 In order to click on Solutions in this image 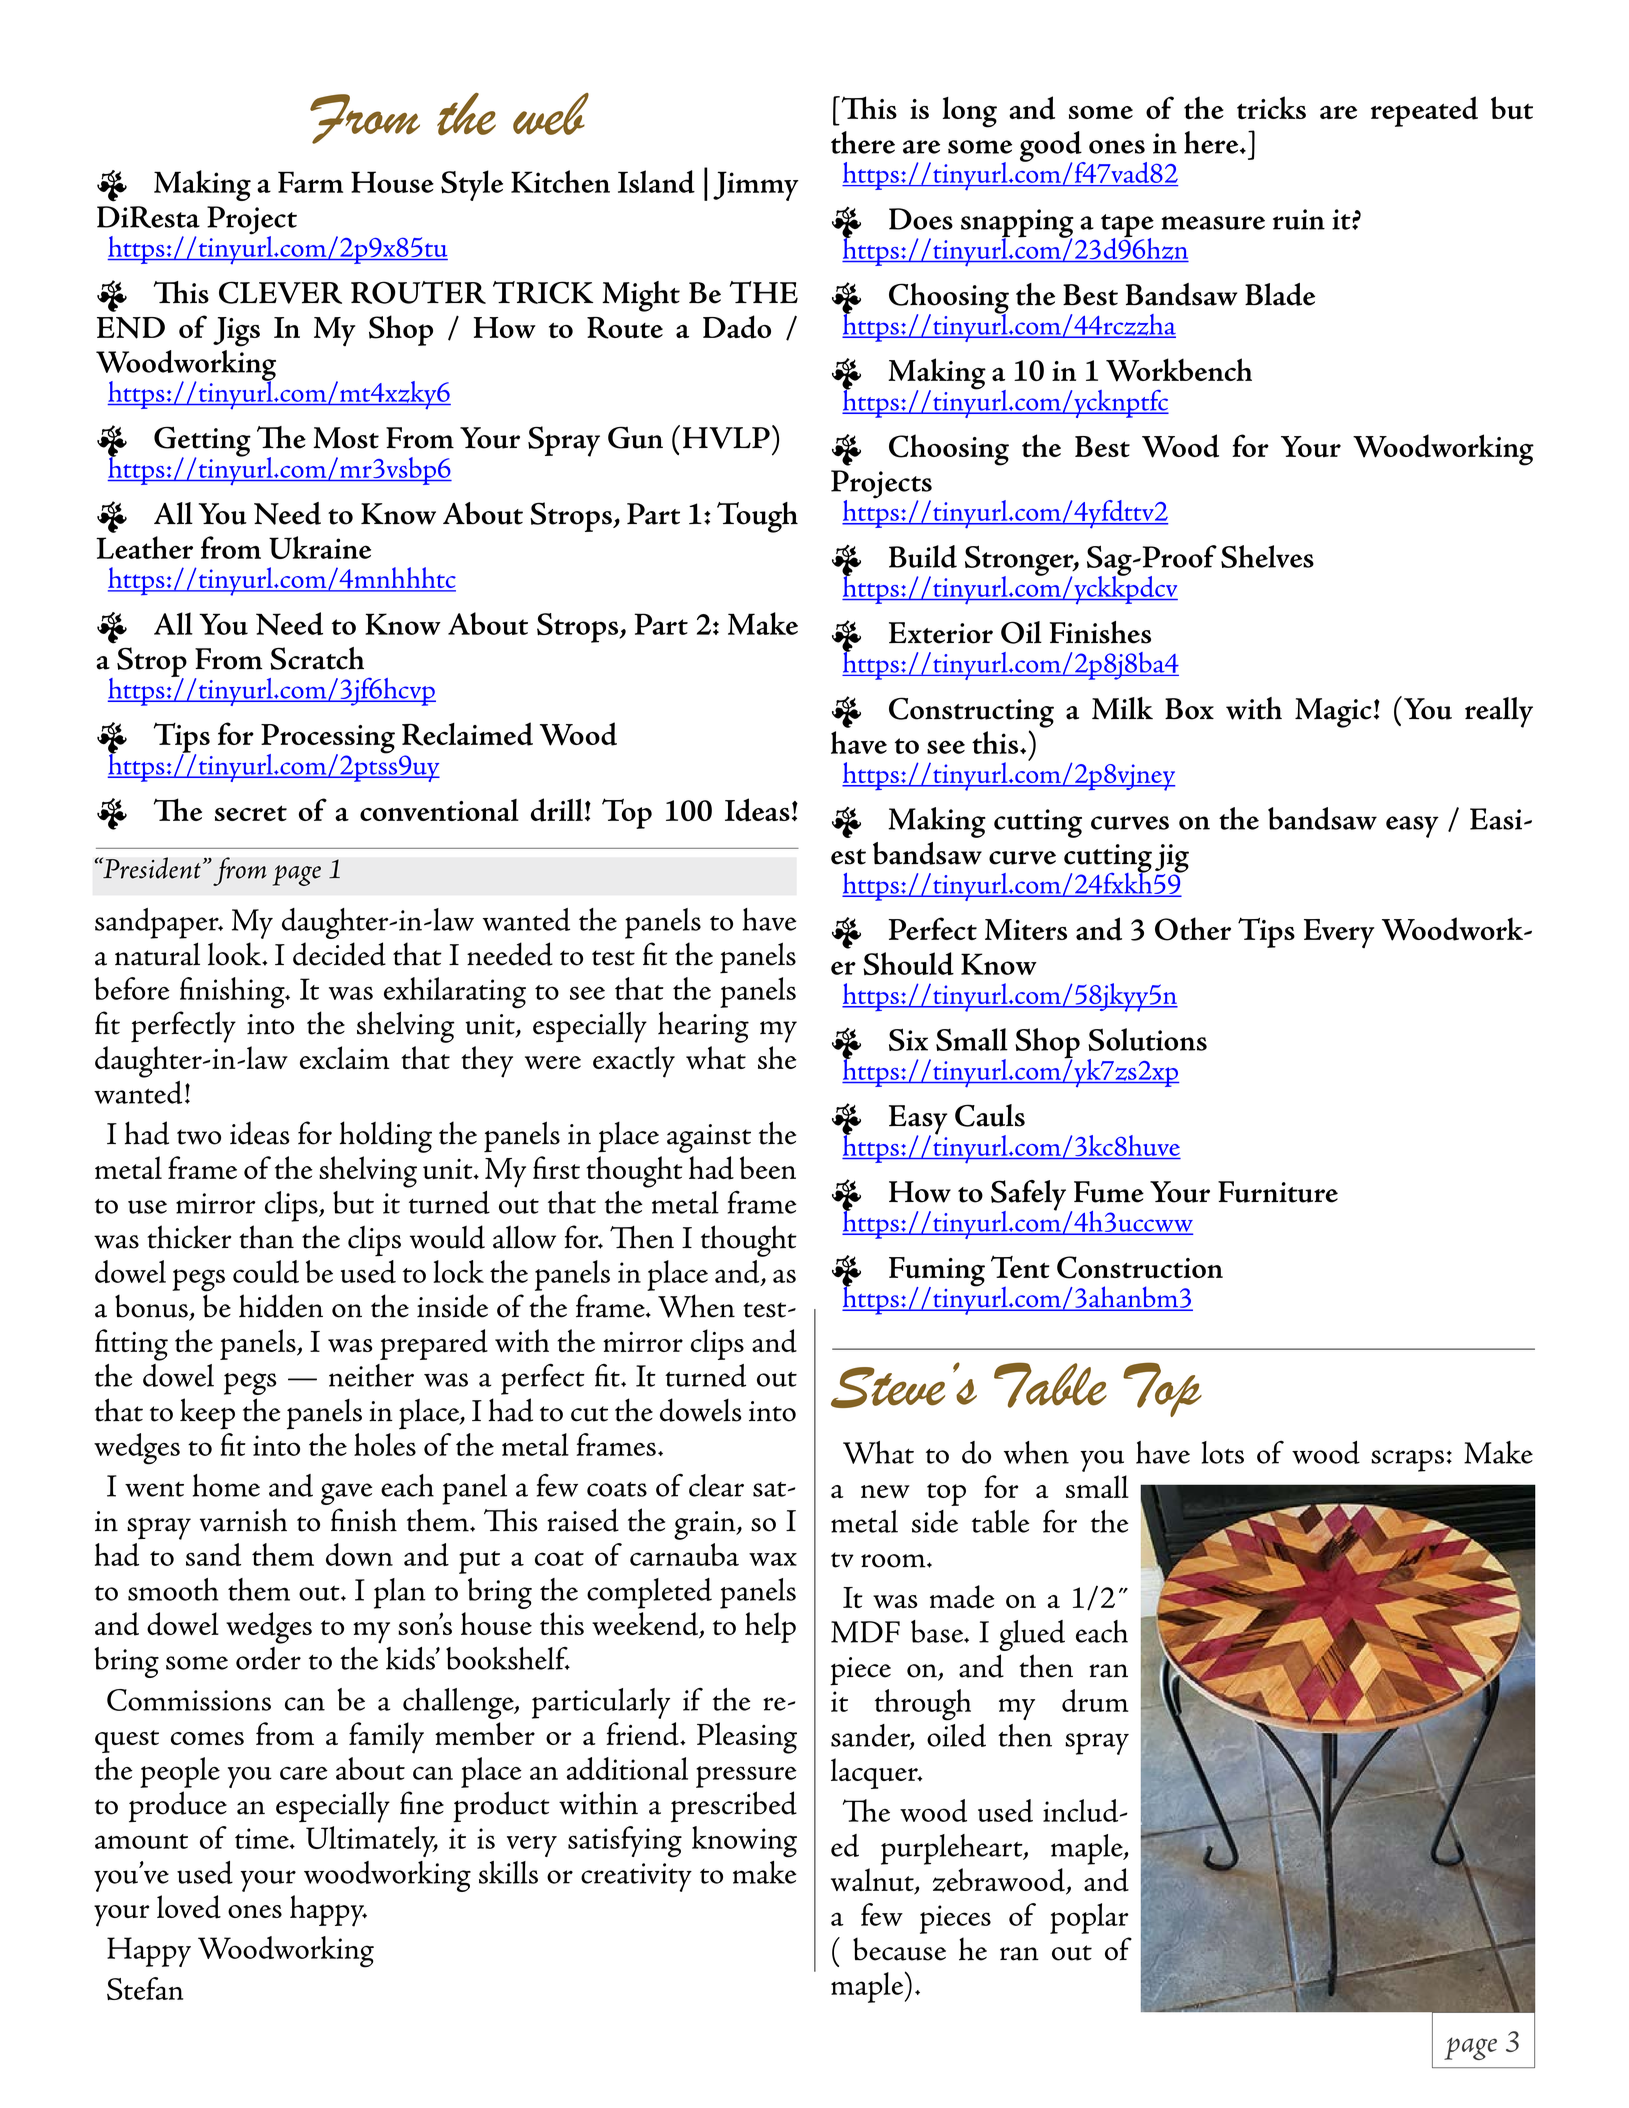, I will do `click(1147, 1039)`.
